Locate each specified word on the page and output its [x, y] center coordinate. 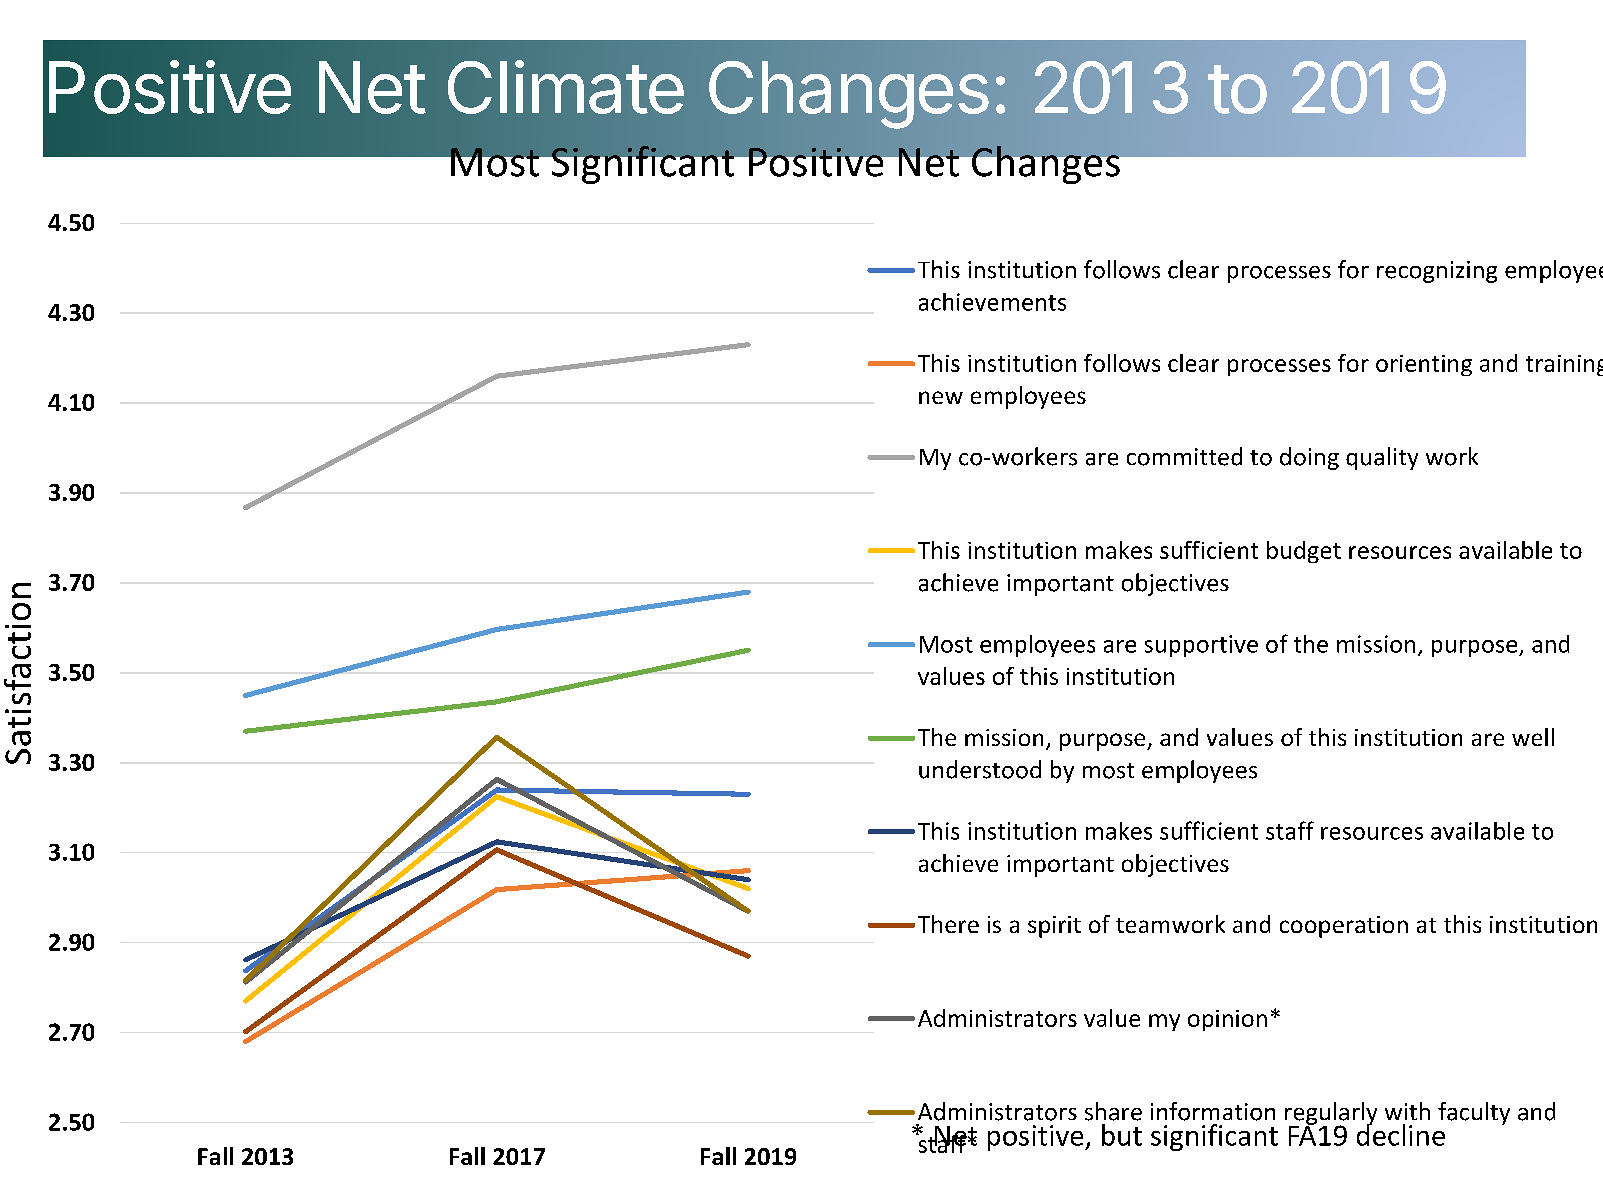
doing [1309, 458]
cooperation [1344, 927]
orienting [1424, 365]
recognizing [1437, 272]
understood [980, 769]
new [941, 397]
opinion [1227, 1020]
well [1533, 737]
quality [1382, 458]
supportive [1201, 646]
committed [1184, 456]
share [1113, 1111]
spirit [1054, 927]
